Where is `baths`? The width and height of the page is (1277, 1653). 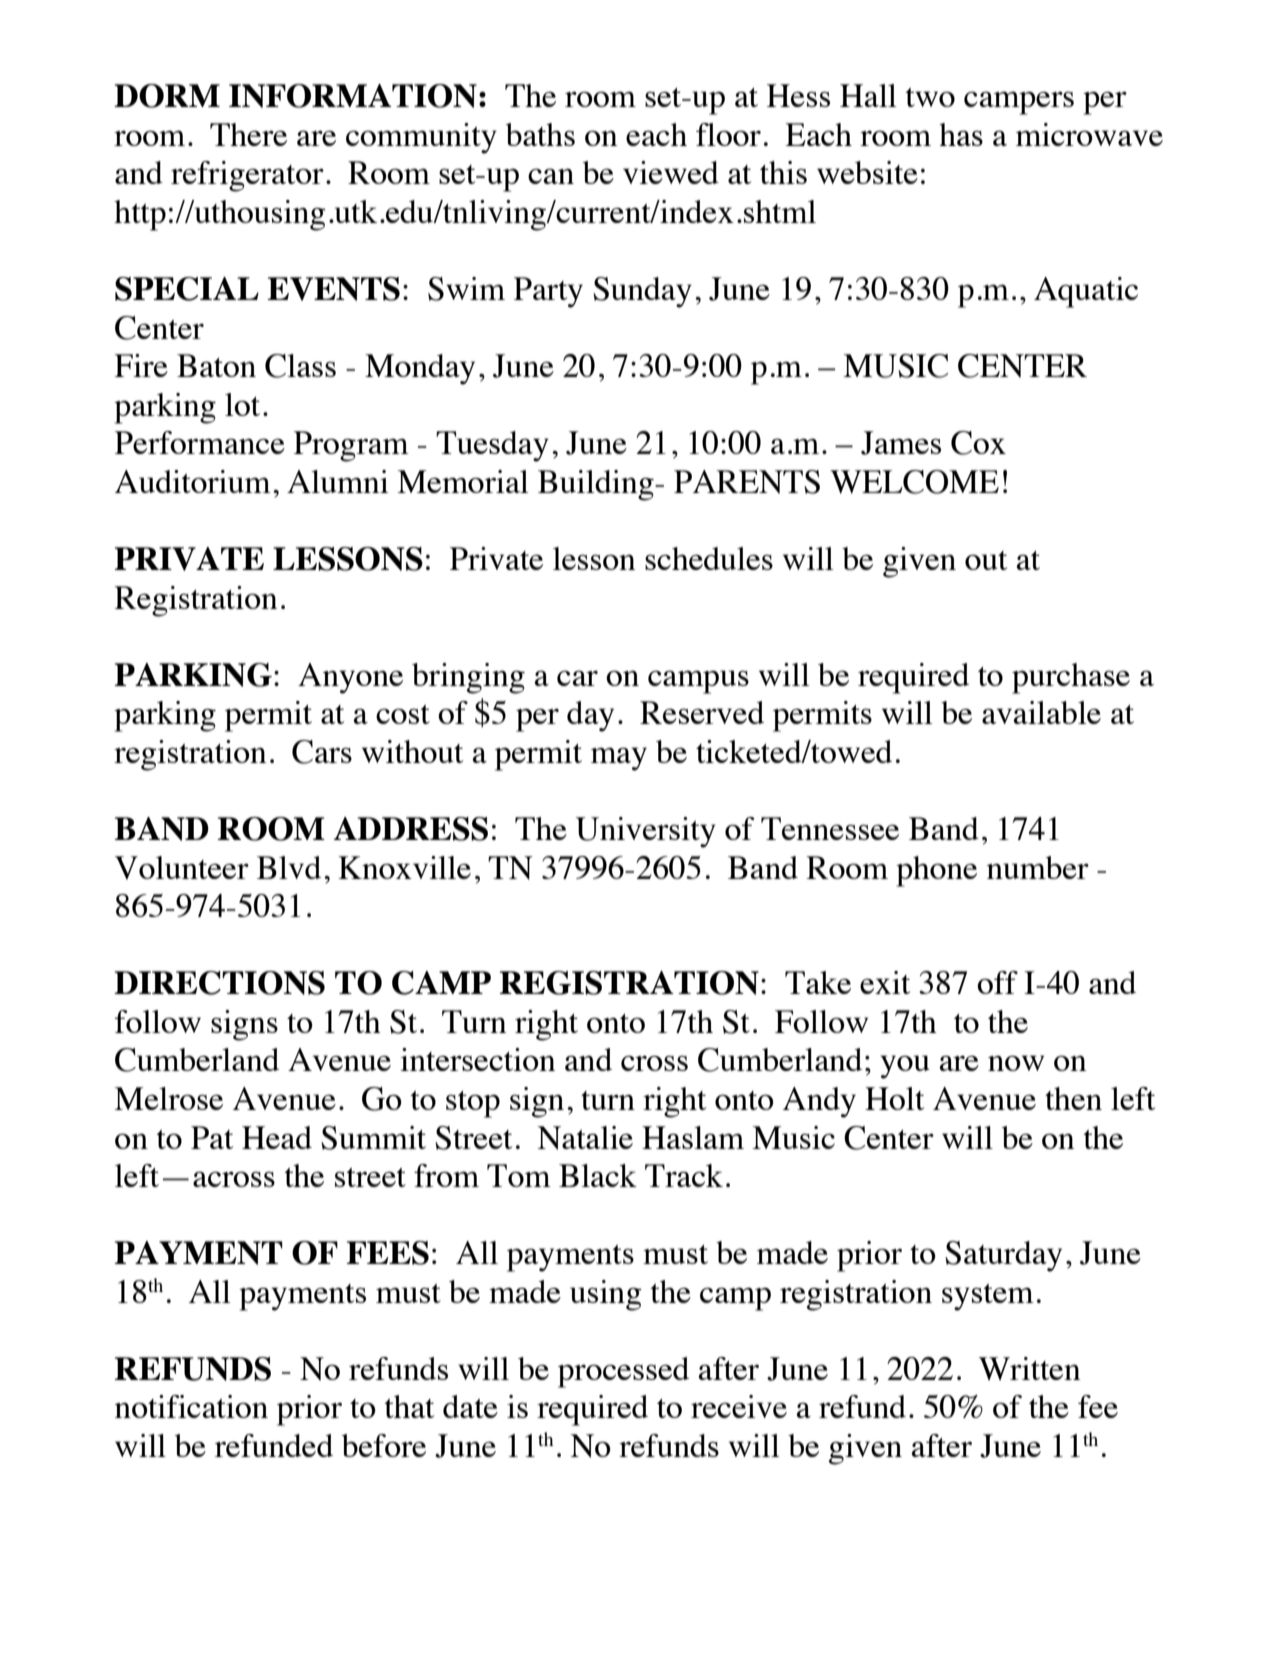
baths is located at coordinates (540, 134).
